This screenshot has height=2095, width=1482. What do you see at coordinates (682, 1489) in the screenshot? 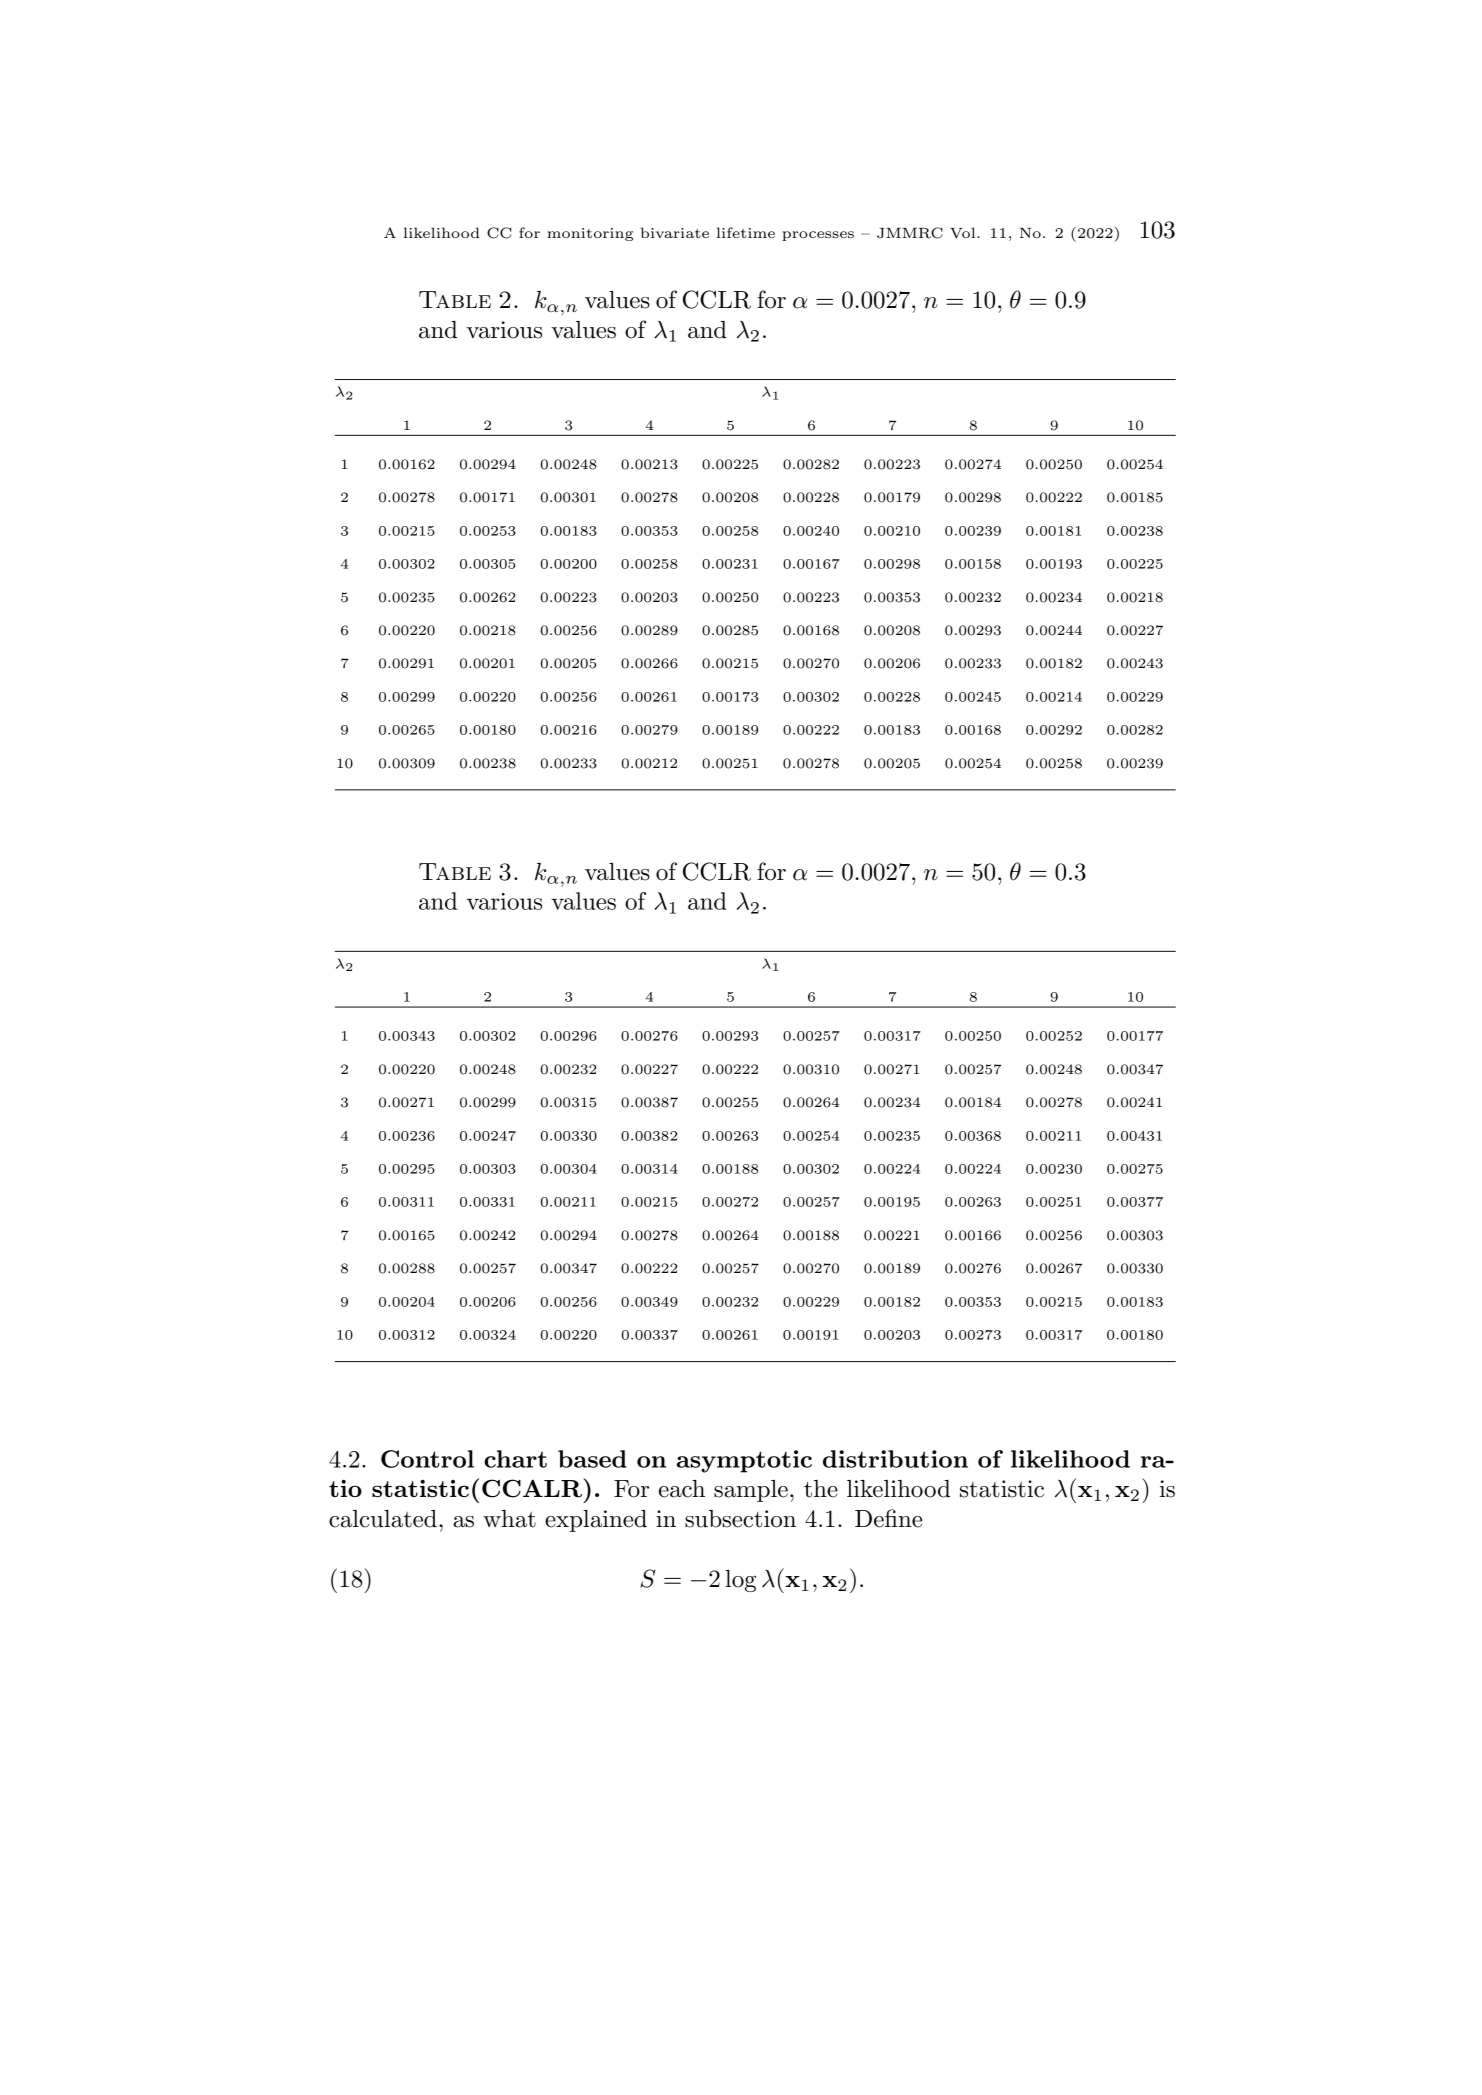
I see `each` at bounding box center [682, 1489].
